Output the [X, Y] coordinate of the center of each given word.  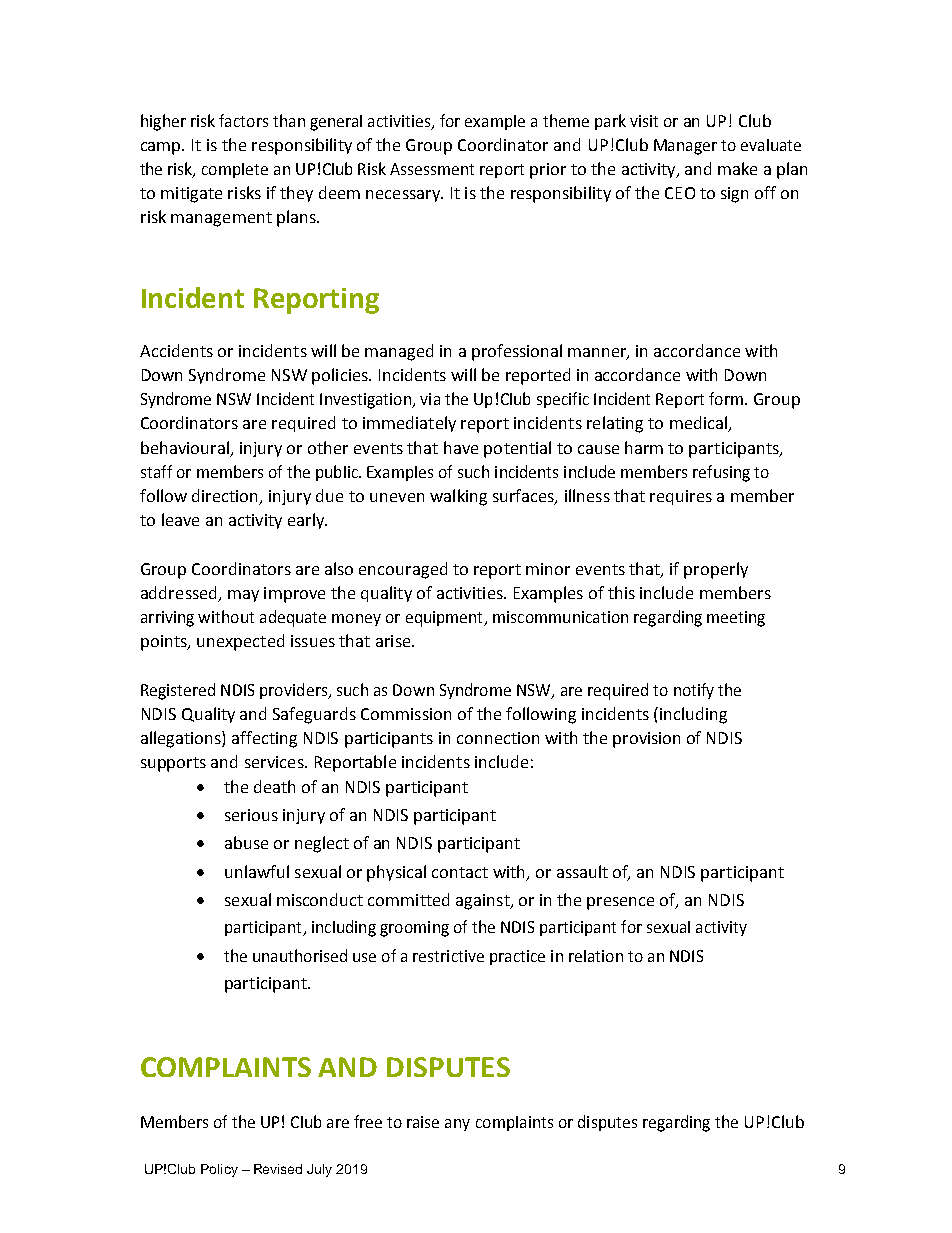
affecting [264, 739]
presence [620, 903]
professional [517, 352]
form [726, 398]
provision [646, 740]
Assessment [432, 169]
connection [498, 738]
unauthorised [300, 955]
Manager [685, 147]
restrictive [448, 956]
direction [226, 496]
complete [235, 170]
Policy [219, 1170]
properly [716, 570]
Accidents [176, 350]
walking [458, 497]
